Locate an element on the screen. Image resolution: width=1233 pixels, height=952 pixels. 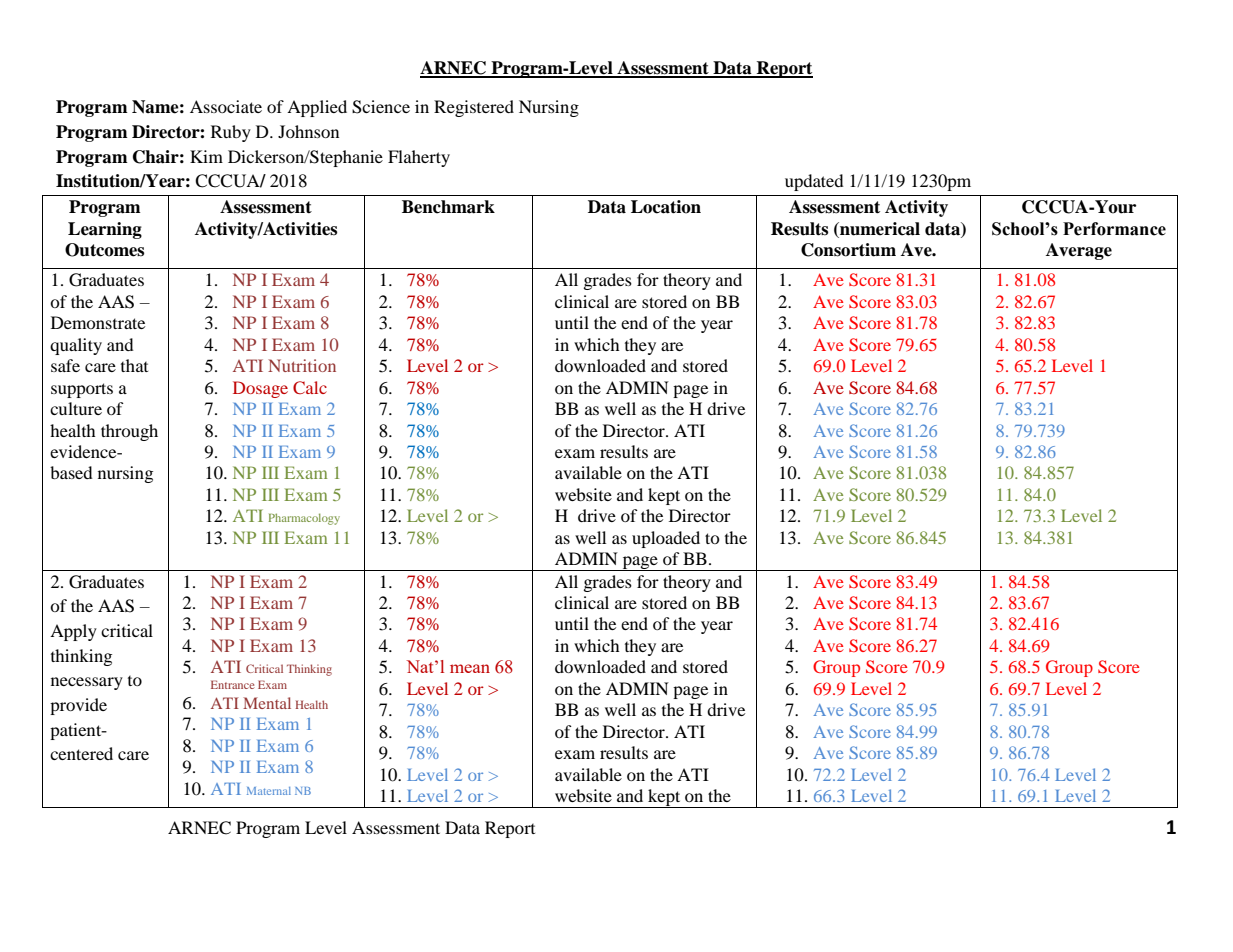
updated is located at coordinates (814, 182).
